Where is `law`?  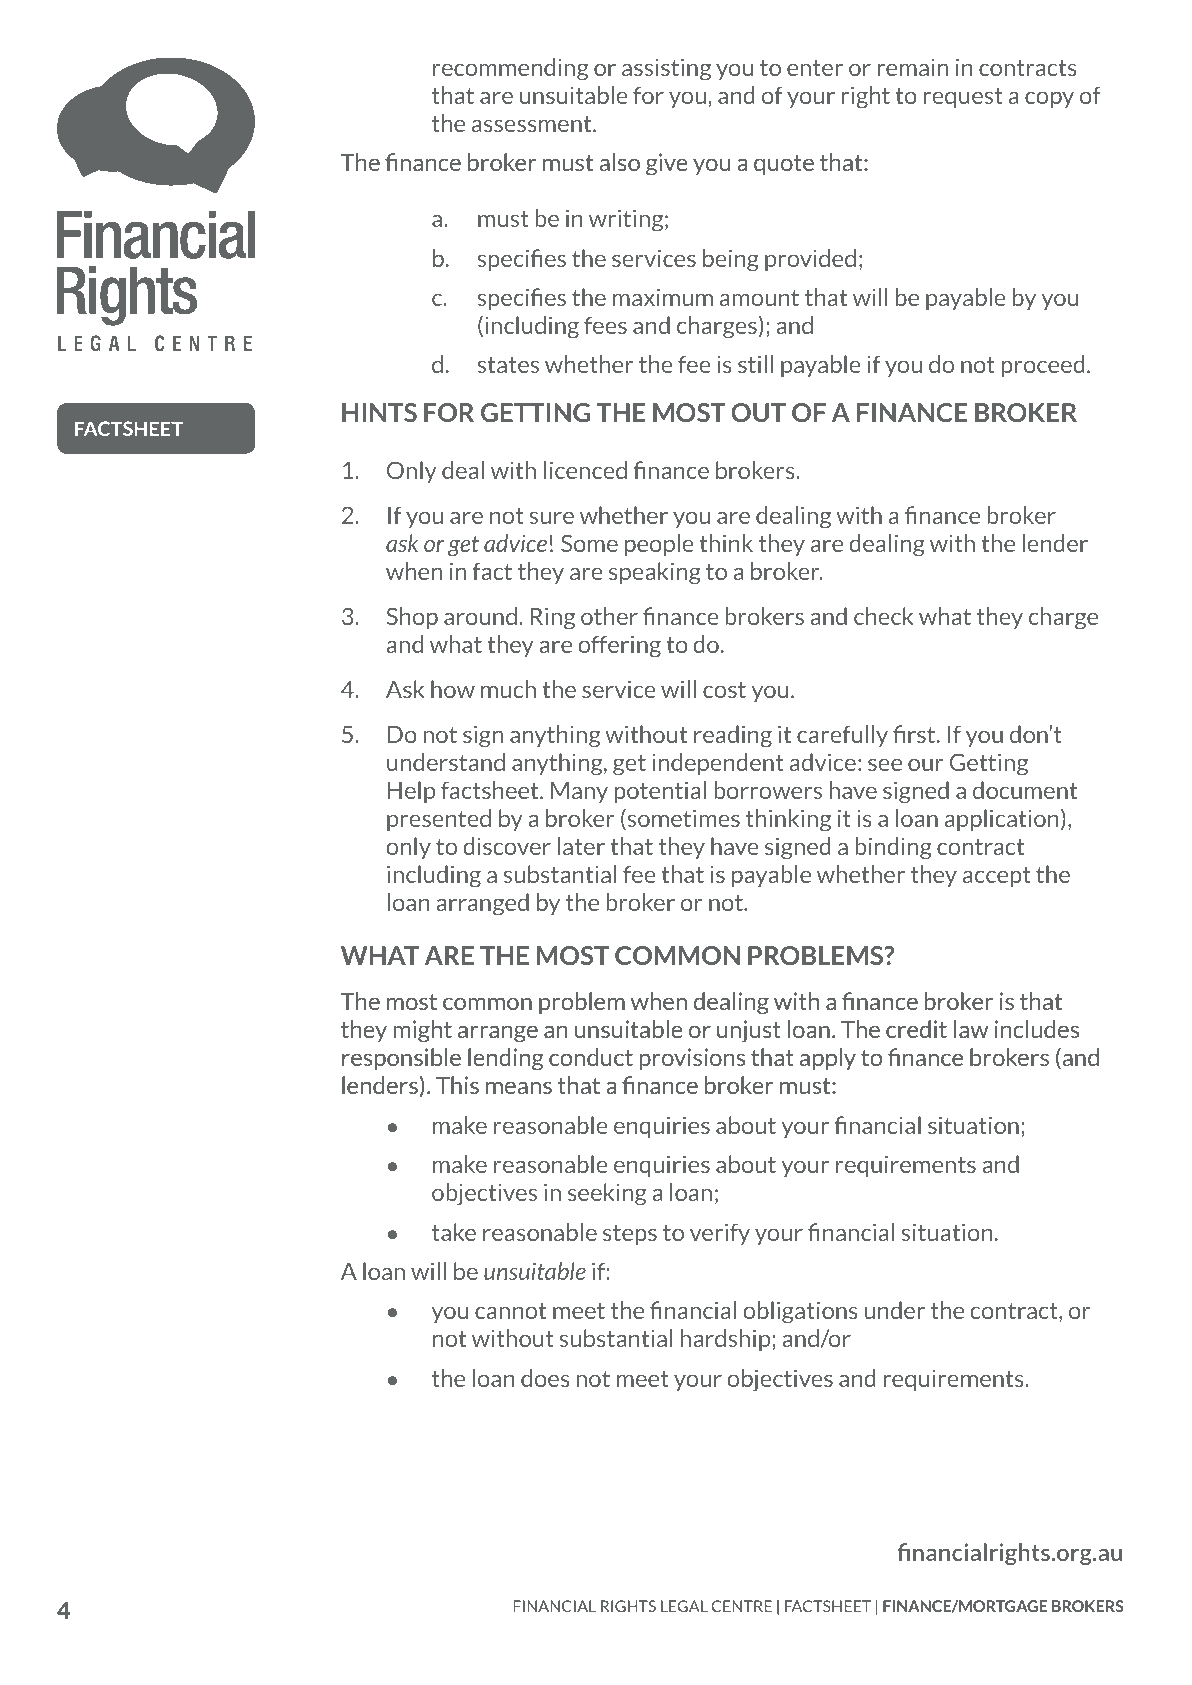
law is located at coordinates (971, 1029).
